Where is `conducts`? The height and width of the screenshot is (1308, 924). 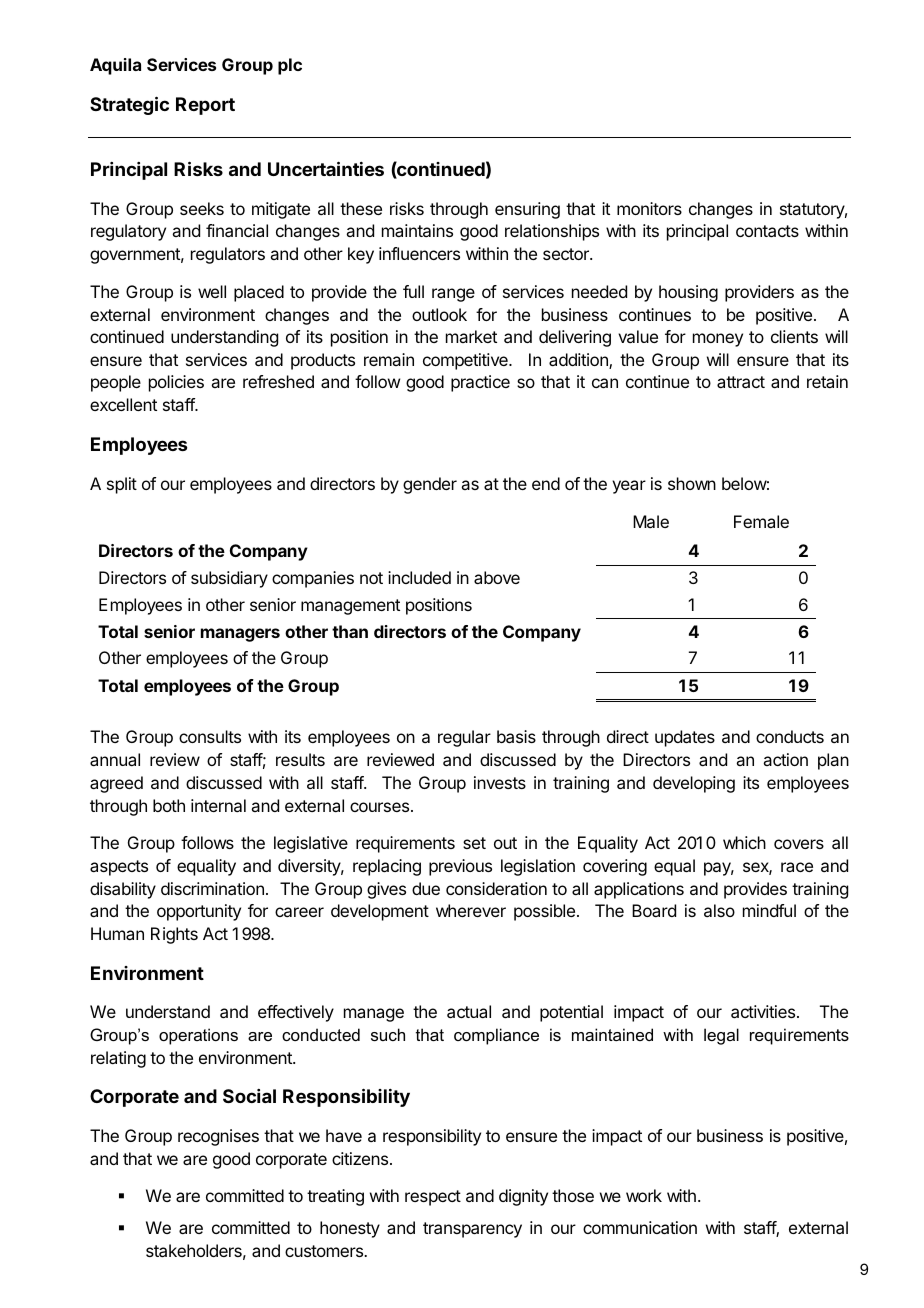
conducts is located at coordinates (790, 736).
